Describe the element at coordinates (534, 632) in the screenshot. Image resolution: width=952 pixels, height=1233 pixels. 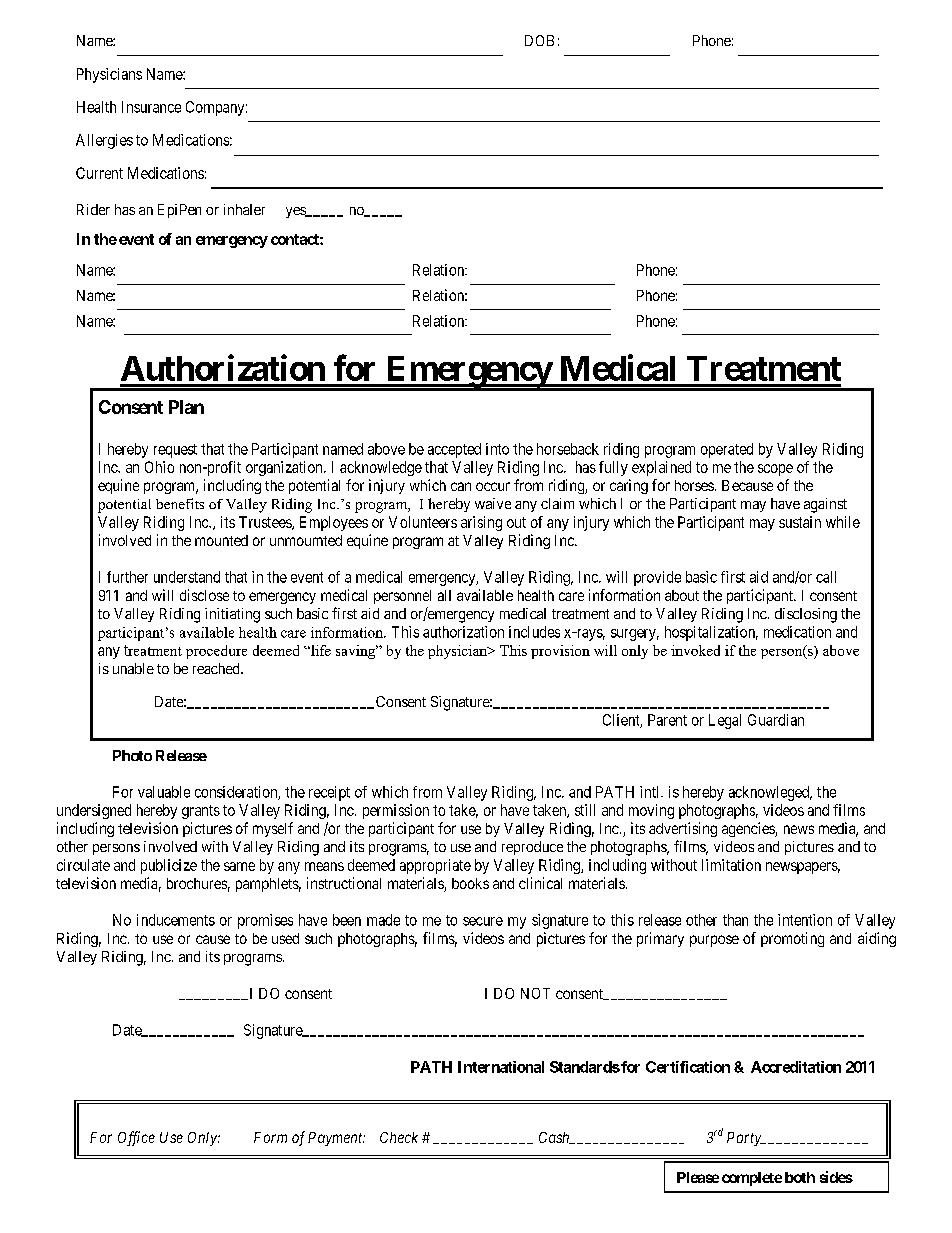
I see `includes` at that location.
